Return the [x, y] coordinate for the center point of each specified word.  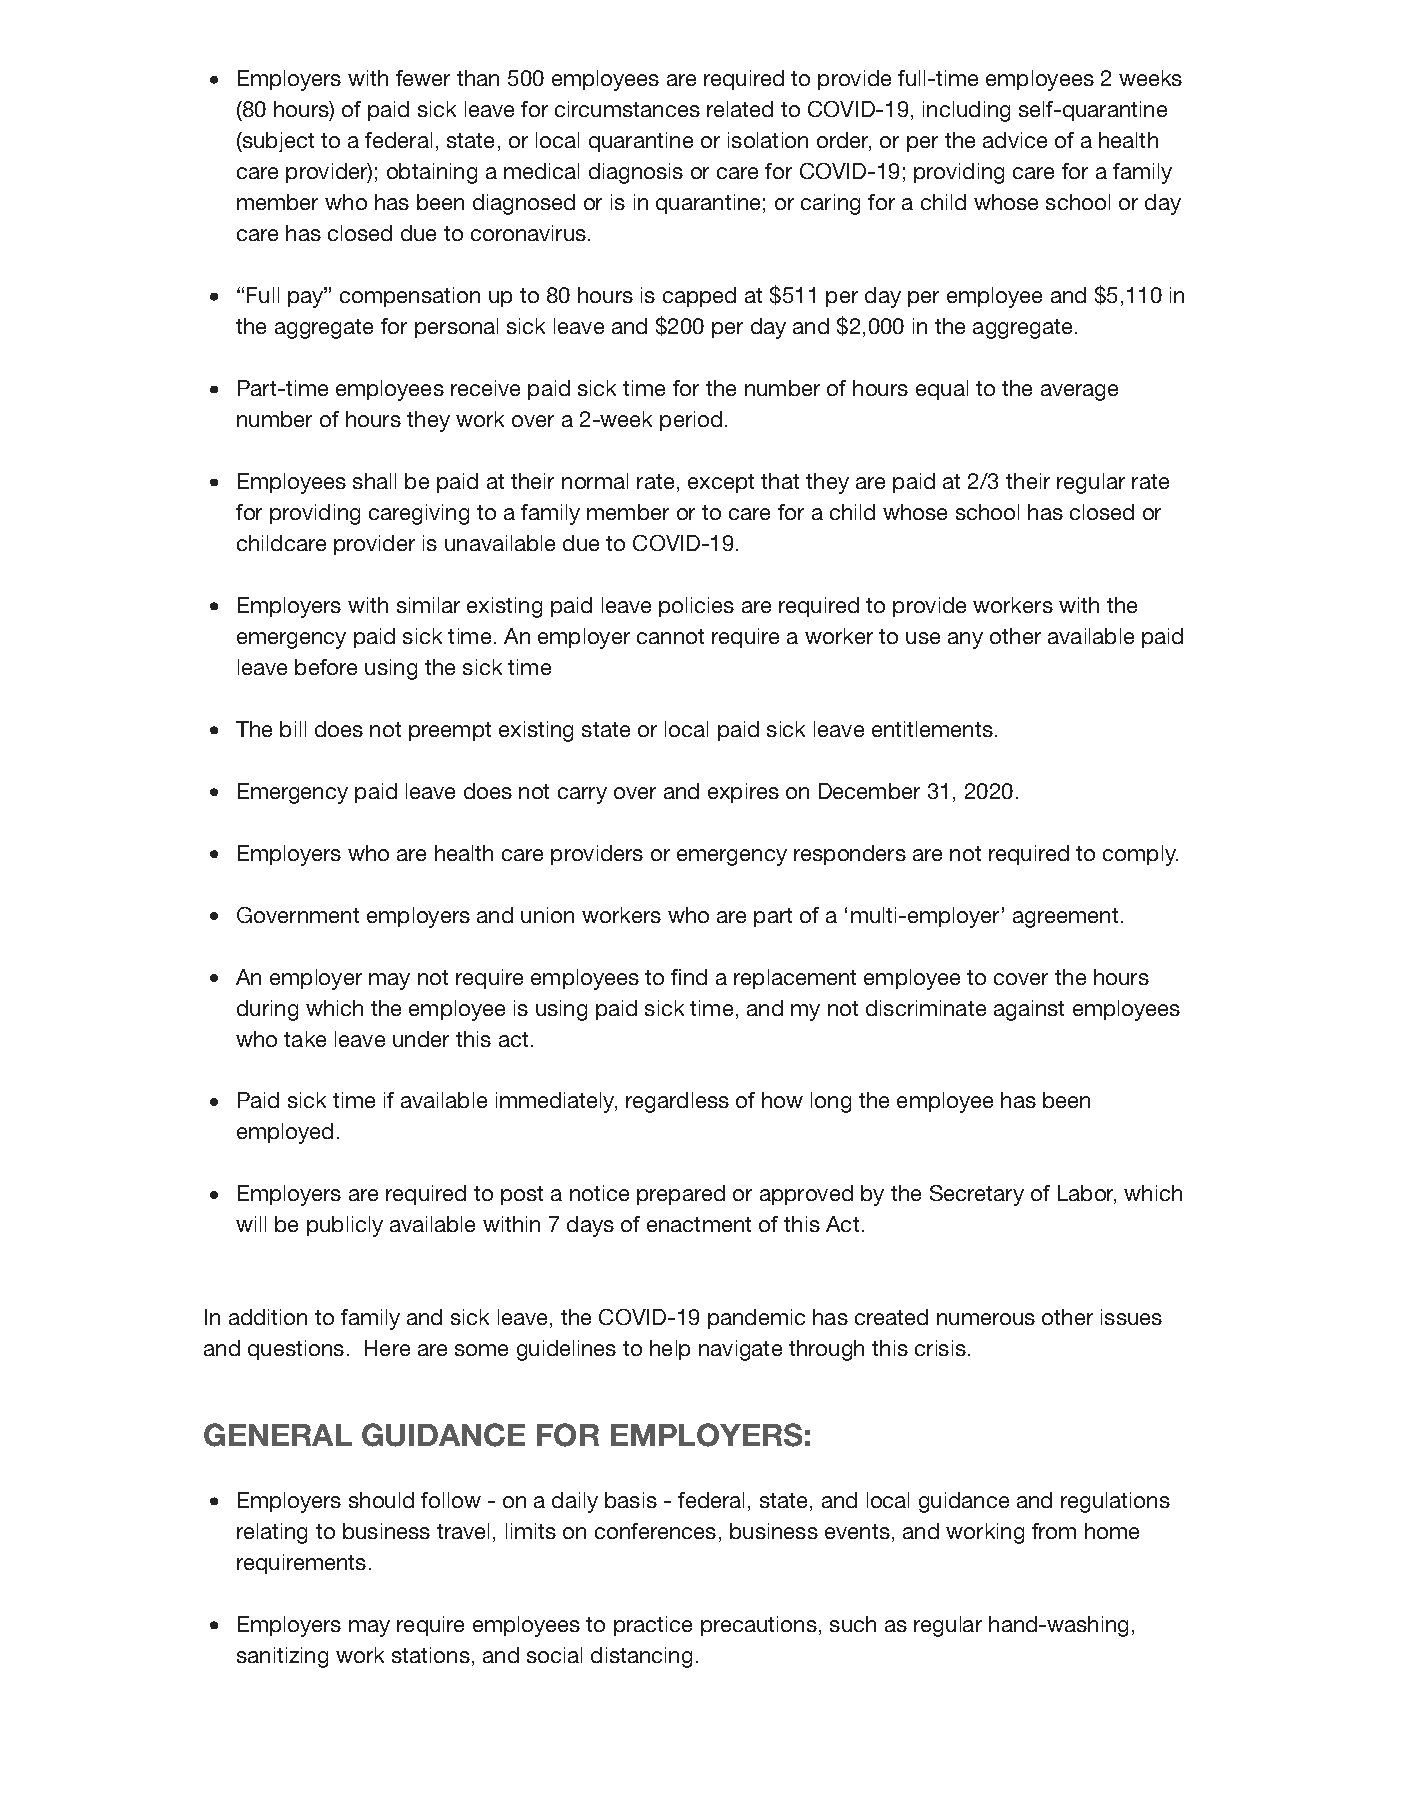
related [740, 109]
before [326, 667]
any [965, 640]
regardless [677, 1102]
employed [285, 1133]
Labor [1087, 1194]
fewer [423, 78]
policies [696, 607]
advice [1015, 140]
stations [431, 1655]
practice [653, 1626]
